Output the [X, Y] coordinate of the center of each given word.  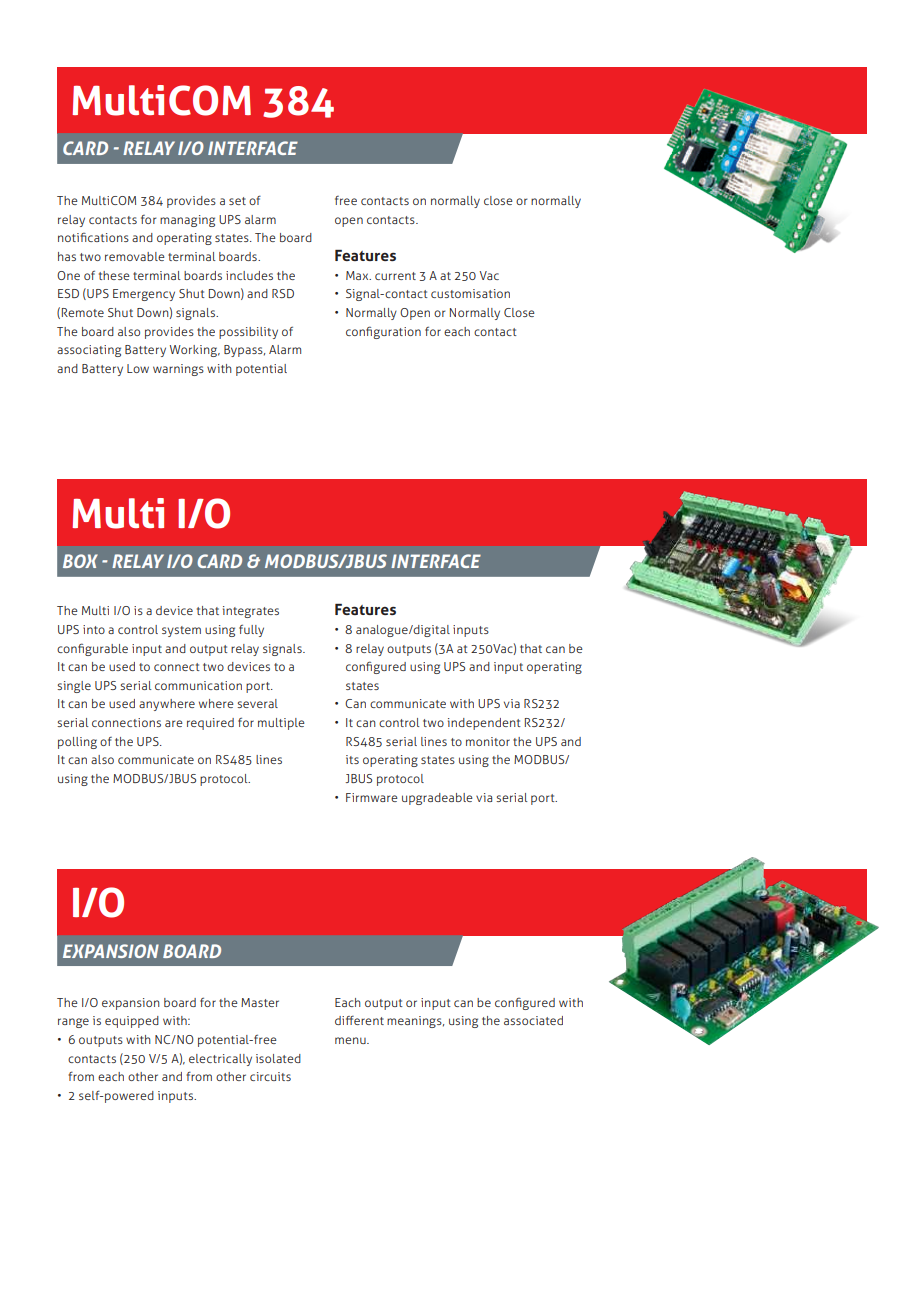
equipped [132, 1022]
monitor [488, 741]
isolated [278, 1058]
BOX [80, 561]
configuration [383, 332]
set [237, 201]
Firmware [372, 797]
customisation [470, 293]
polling [77, 743]
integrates [251, 612]
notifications [93, 237]
